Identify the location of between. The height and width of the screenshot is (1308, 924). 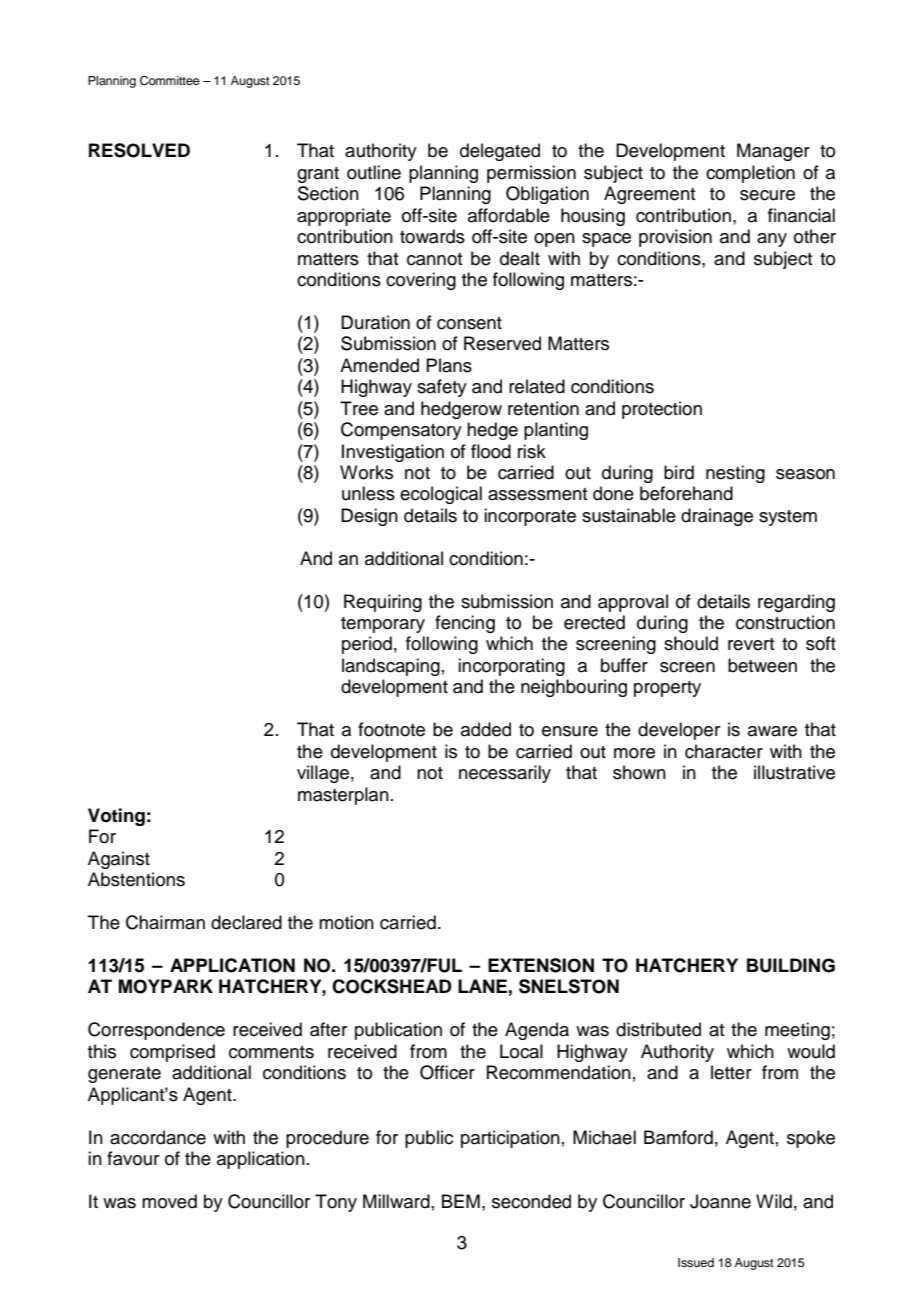
(762, 665).
